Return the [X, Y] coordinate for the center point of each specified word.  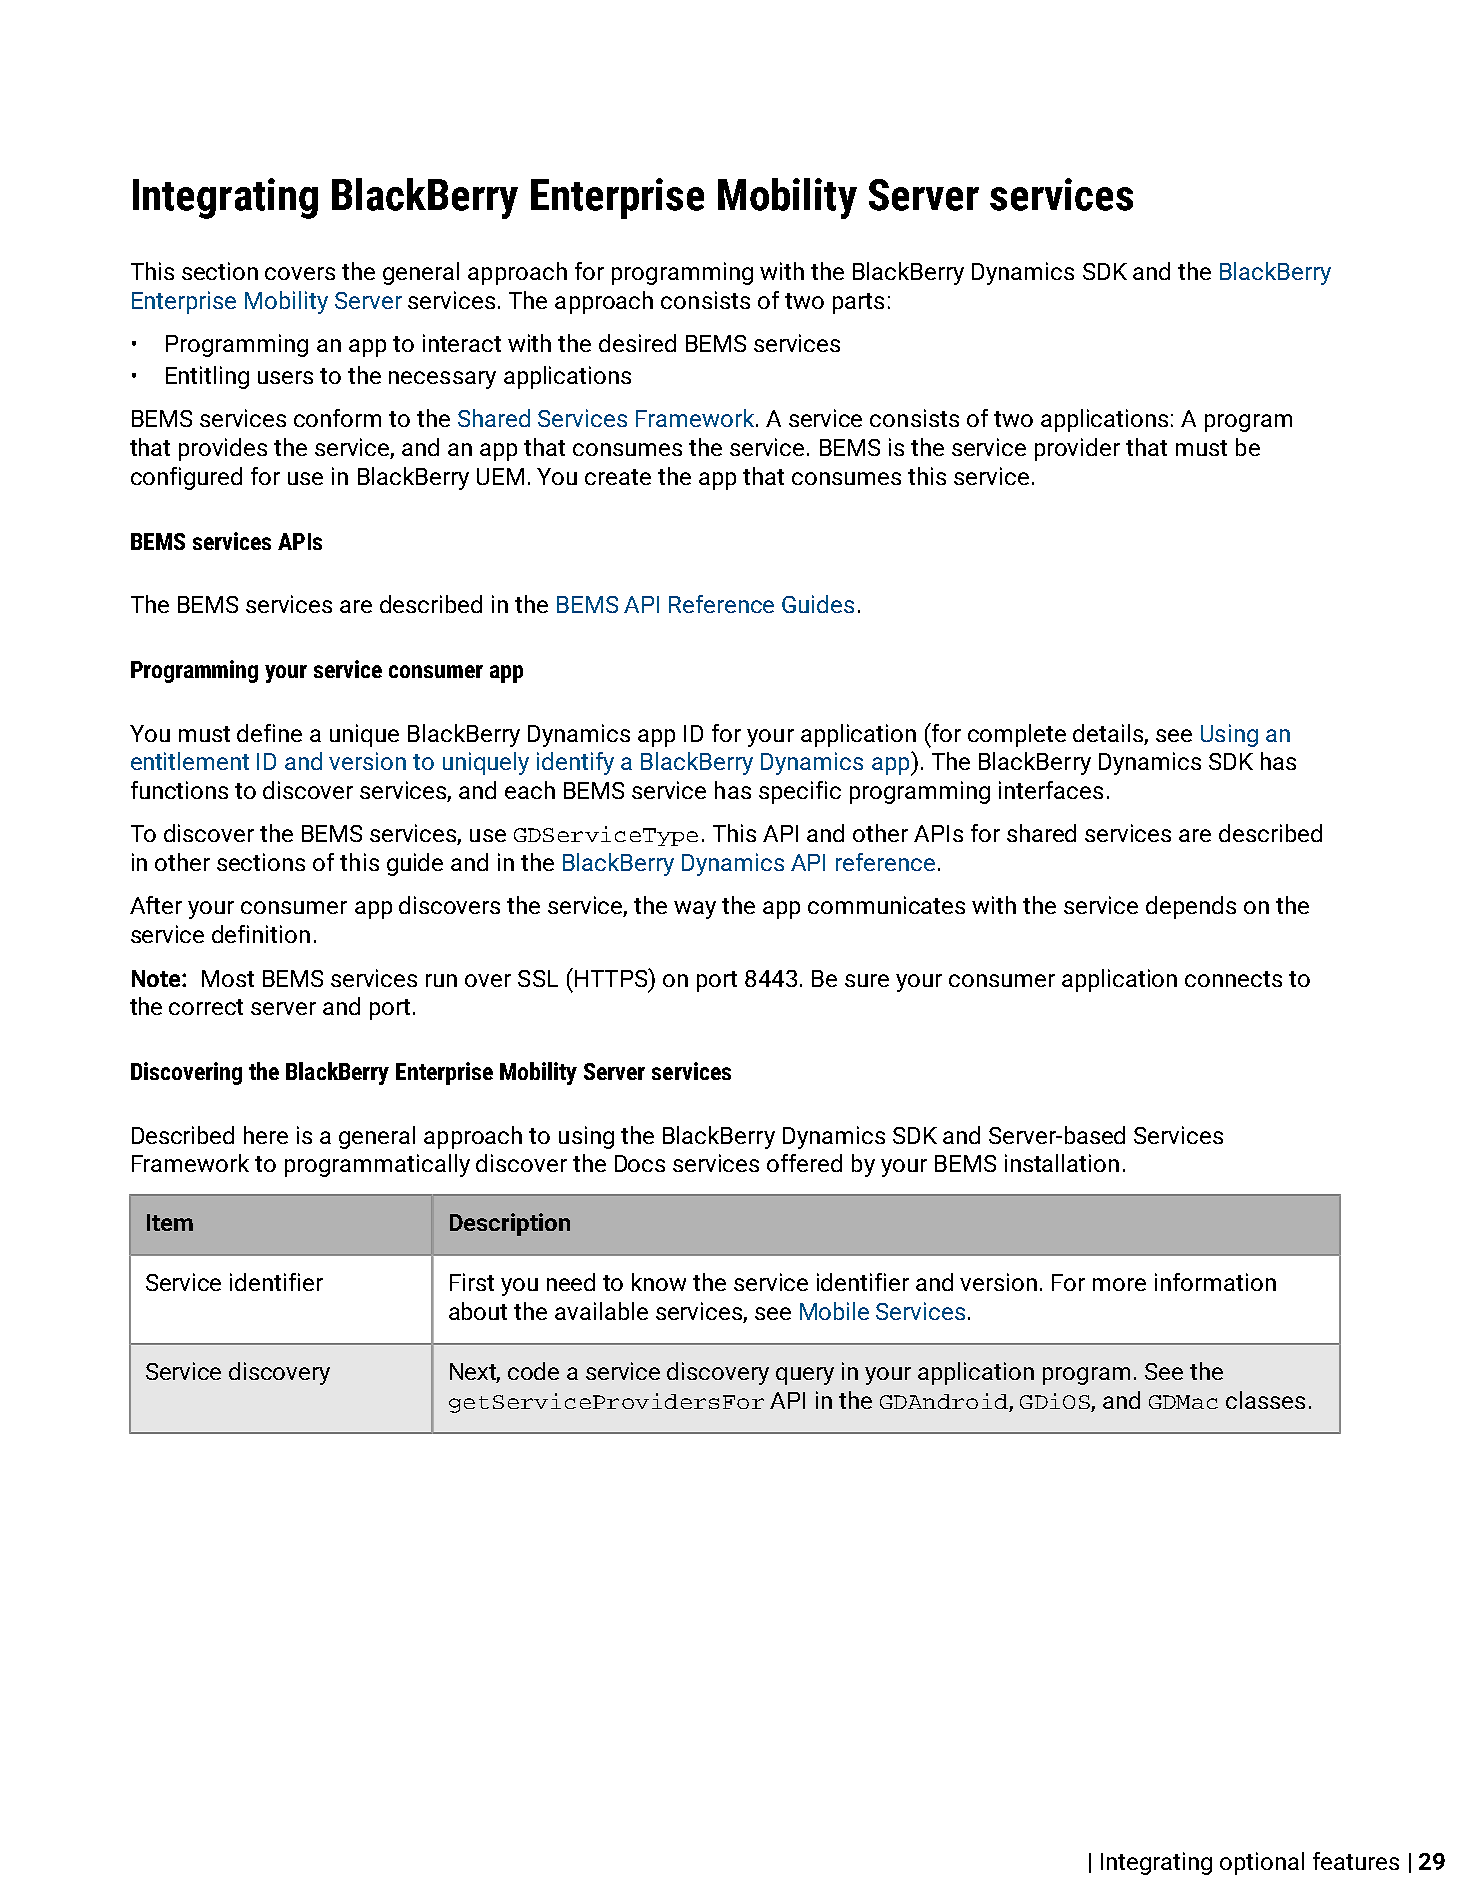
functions [179, 790]
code [533, 1371]
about [478, 1311]
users [285, 377]
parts [858, 303]
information [1215, 1282]
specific [800, 792]
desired [637, 343]
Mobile [834, 1311]
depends [1191, 907]
